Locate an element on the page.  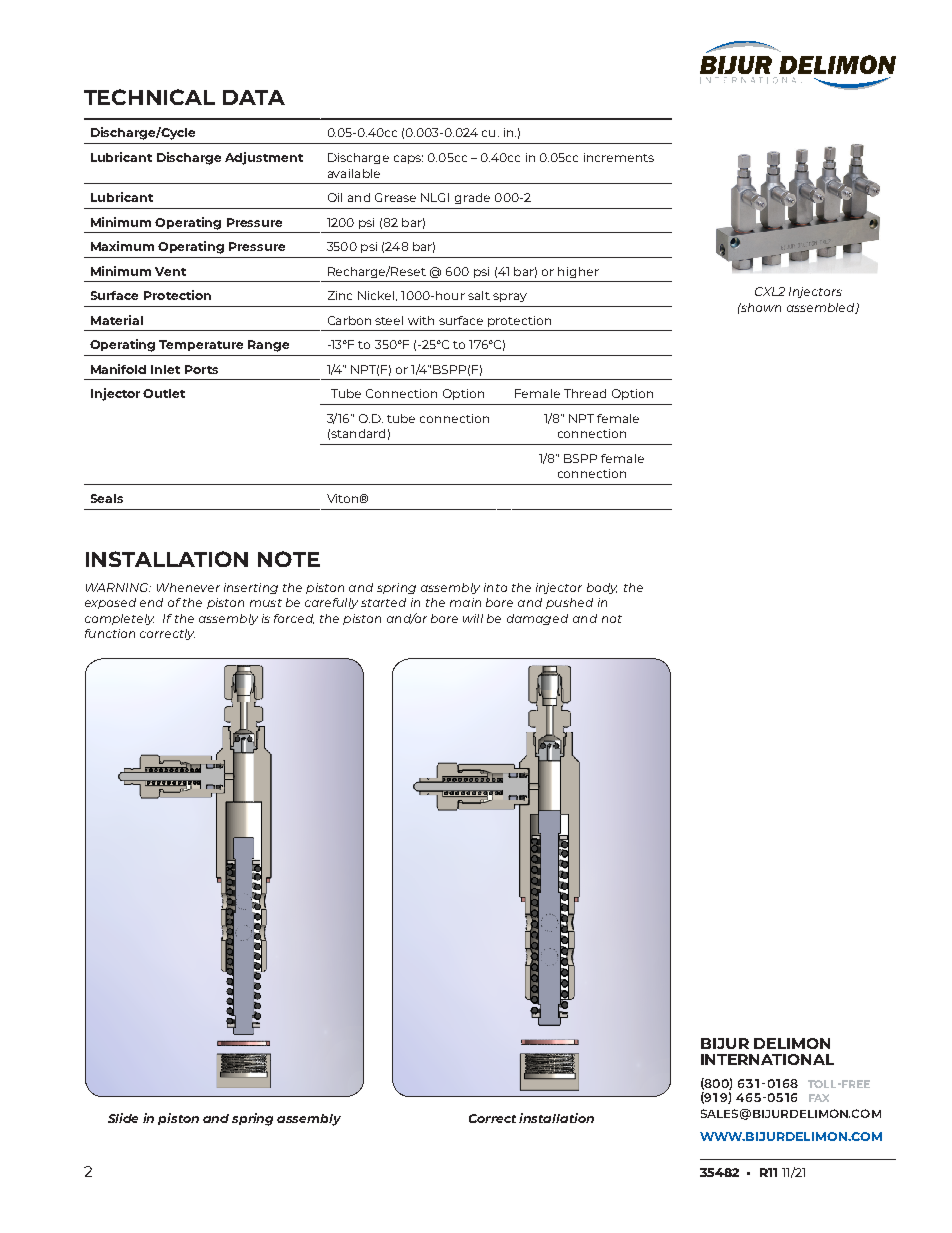
increments is located at coordinates (619, 157).
